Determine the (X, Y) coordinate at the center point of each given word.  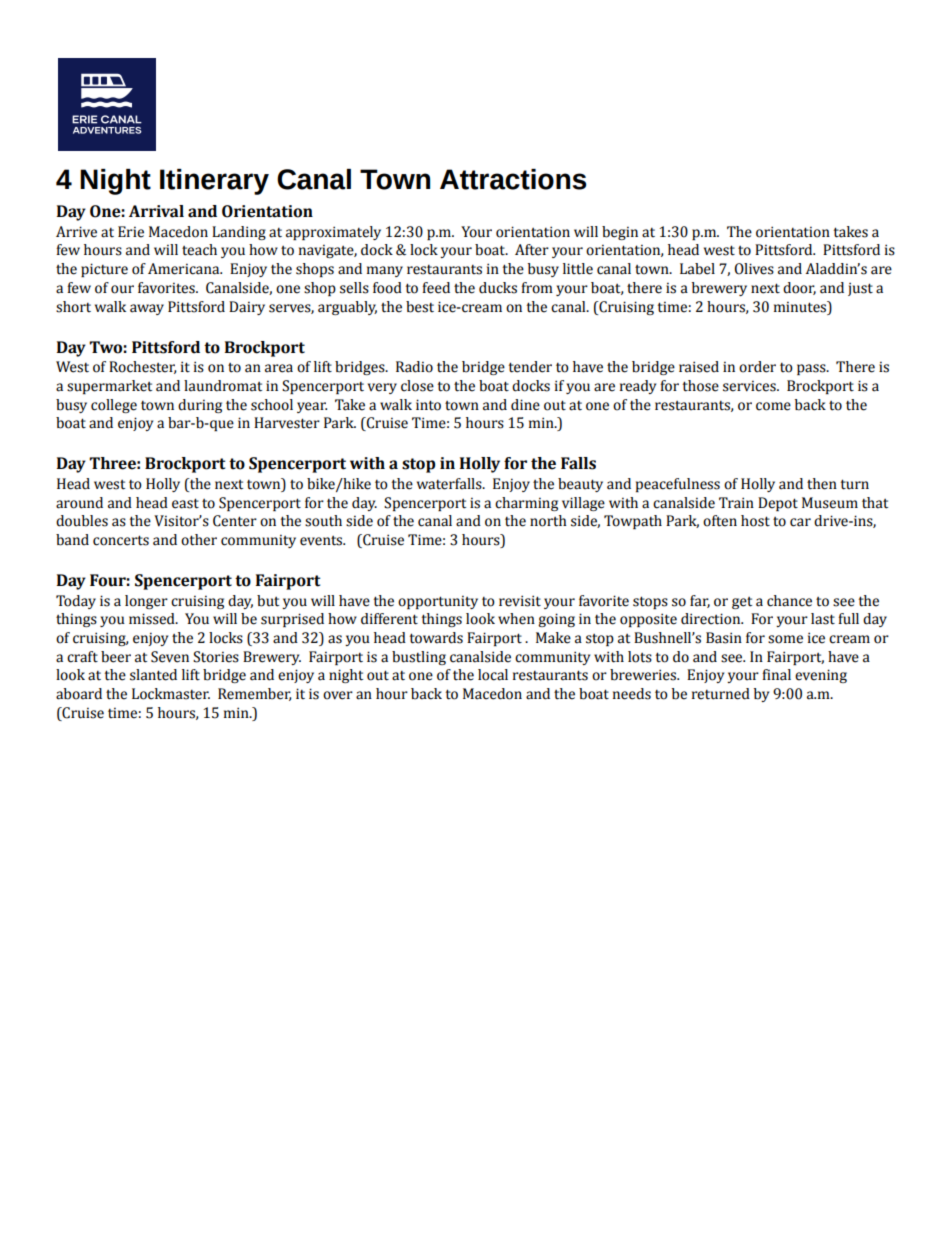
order (757, 367)
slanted (153, 675)
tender (530, 367)
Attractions (513, 179)
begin (620, 233)
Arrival (156, 211)
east (185, 503)
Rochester (143, 367)
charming (526, 504)
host (755, 521)
